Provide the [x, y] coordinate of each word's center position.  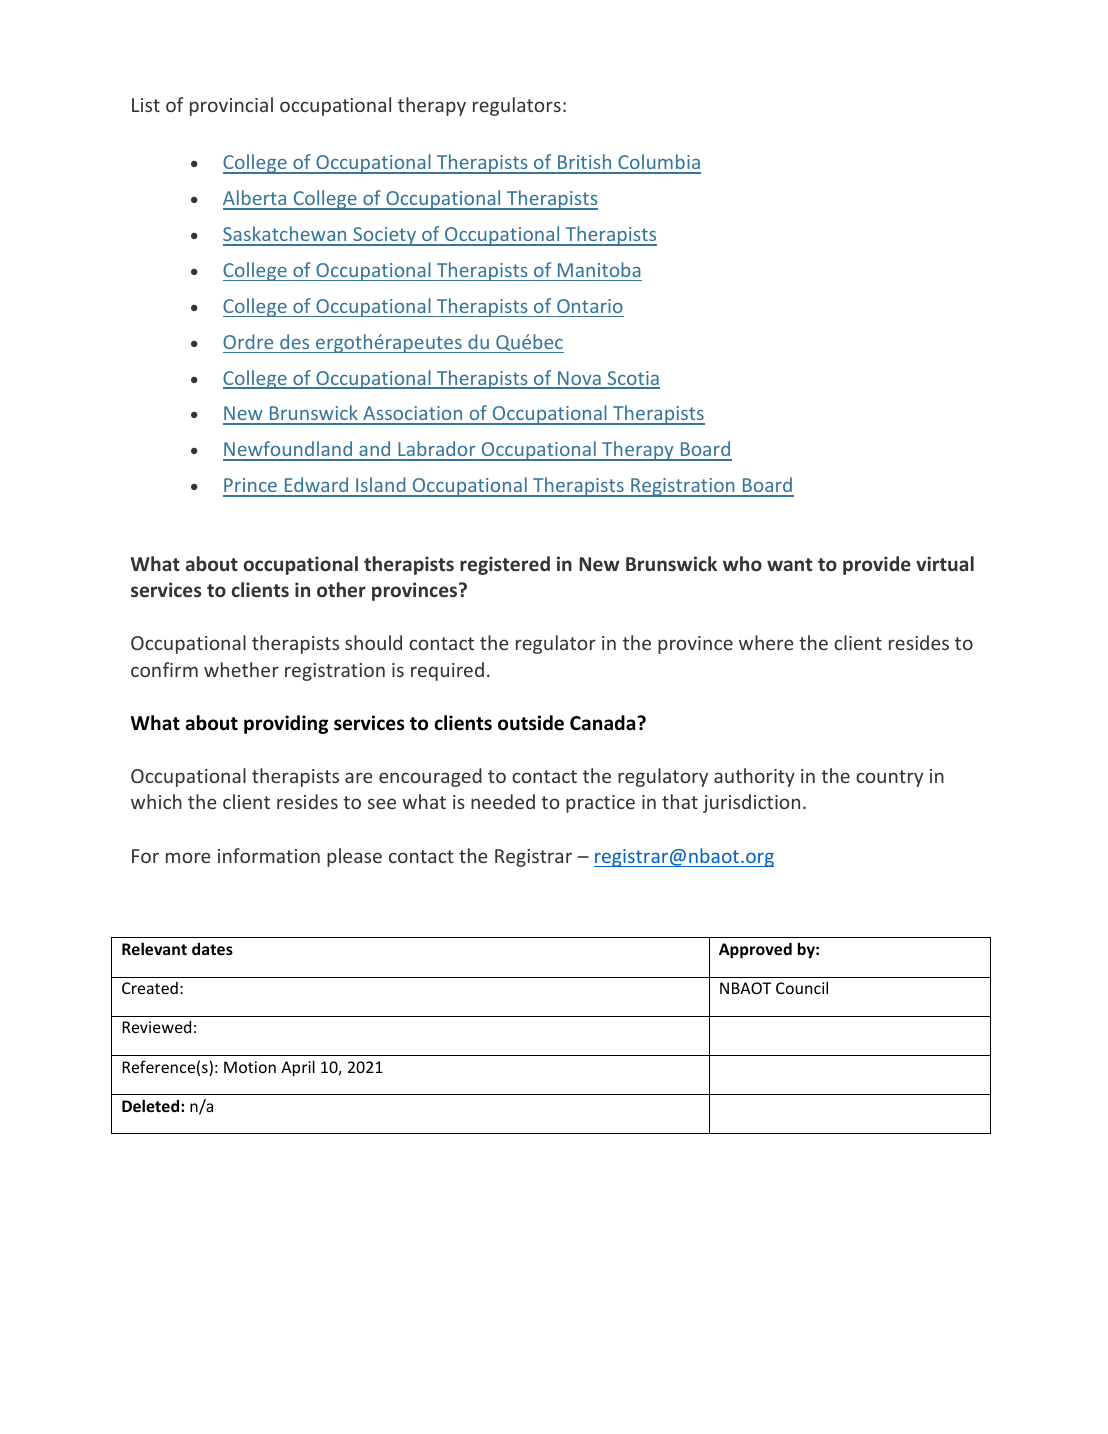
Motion [250, 1067]
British [585, 163]
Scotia [632, 379]
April [298, 1068]
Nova [579, 379]
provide [877, 565]
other [341, 589]
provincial [231, 106]
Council [802, 987]
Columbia [658, 163]
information [269, 855]
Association [413, 415]
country [889, 778]
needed [503, 801]
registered [505, 565]
